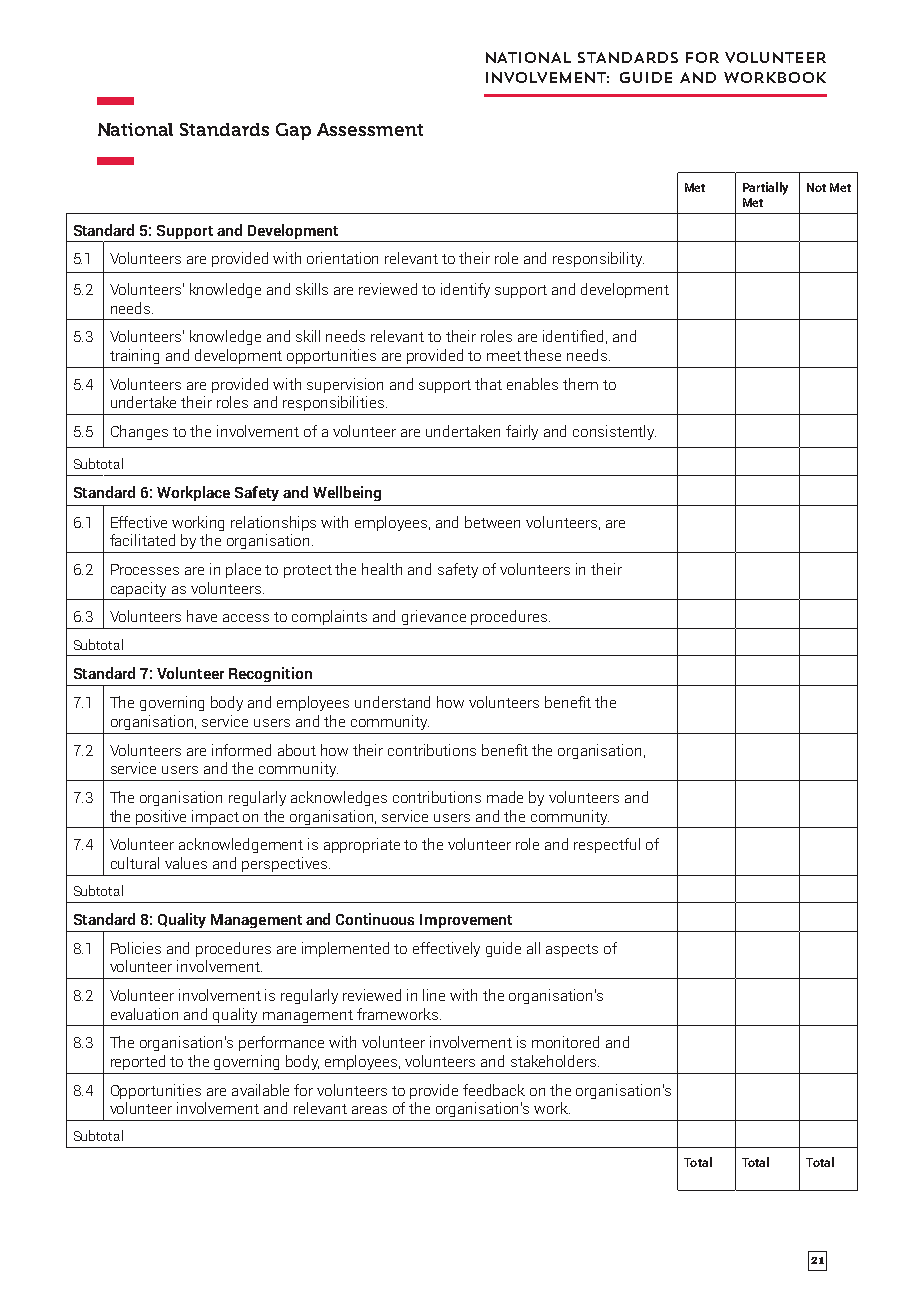 This screenshot has height=1308, width=924. I want to click on consistently, so click(614, 432).
